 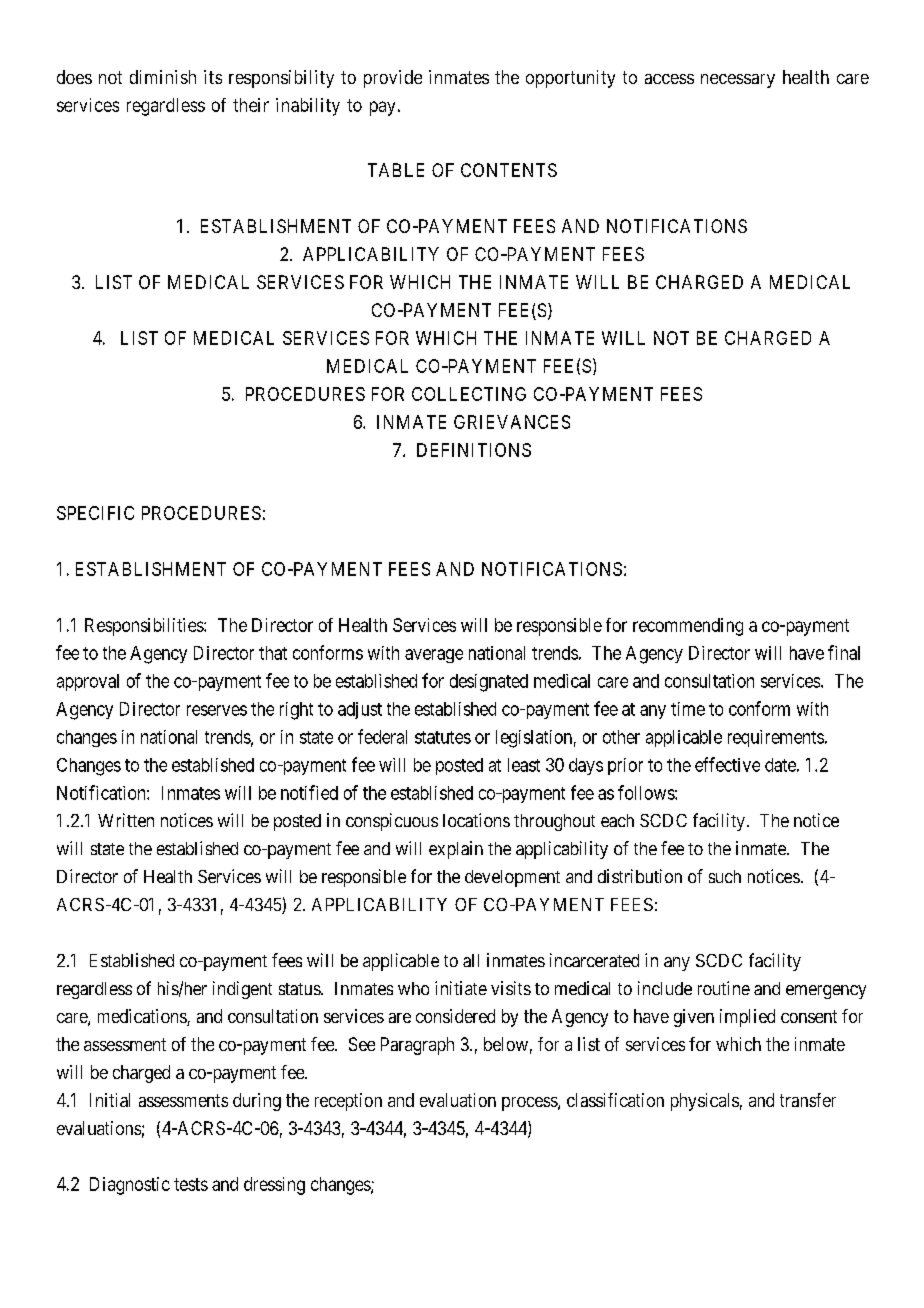 What do you see at coordinates (738, 81) in the screenshot?
I see `necessary` at bounding box center [738, 81].
